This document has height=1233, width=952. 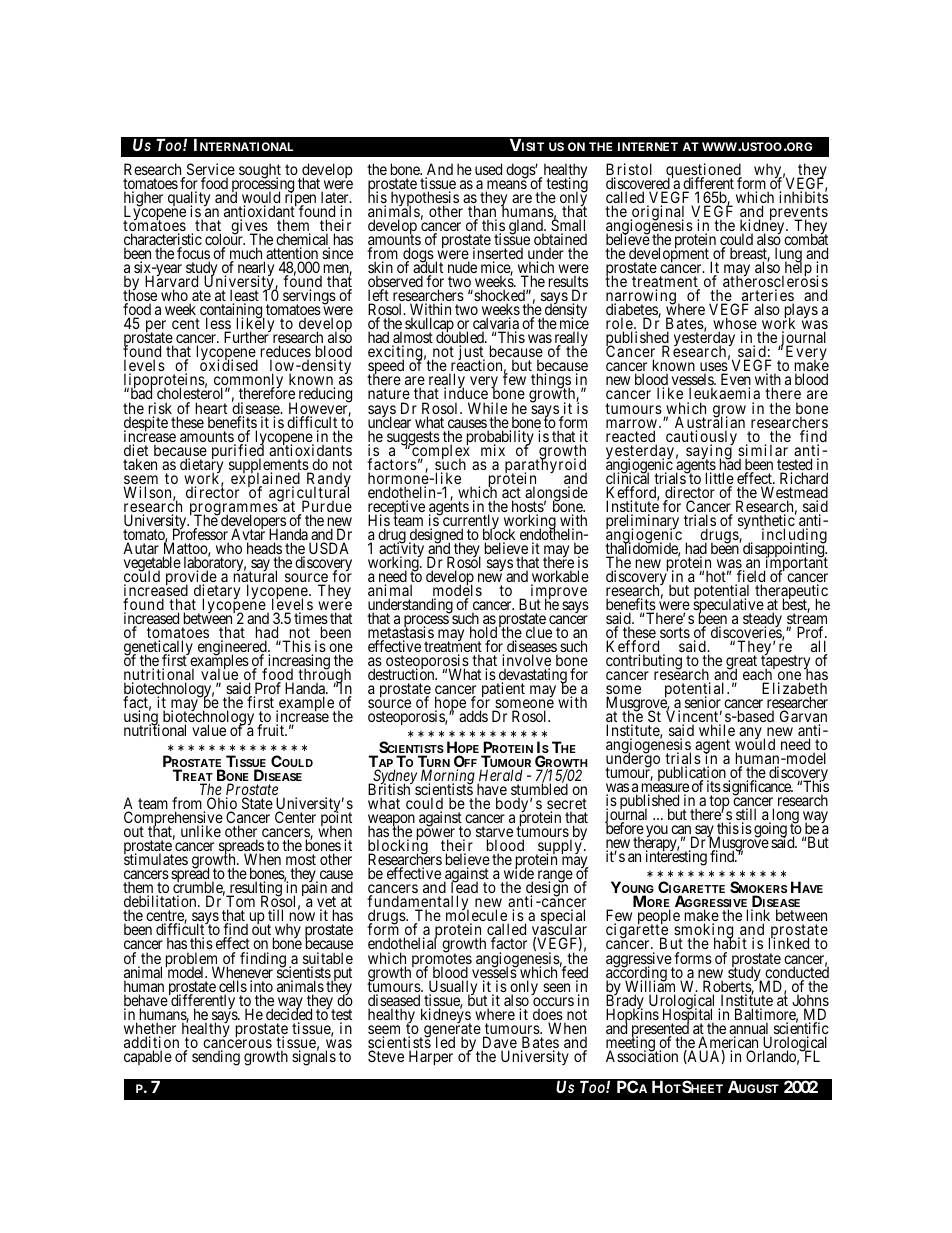 I want to click on used, so click(x=488, y=169).
